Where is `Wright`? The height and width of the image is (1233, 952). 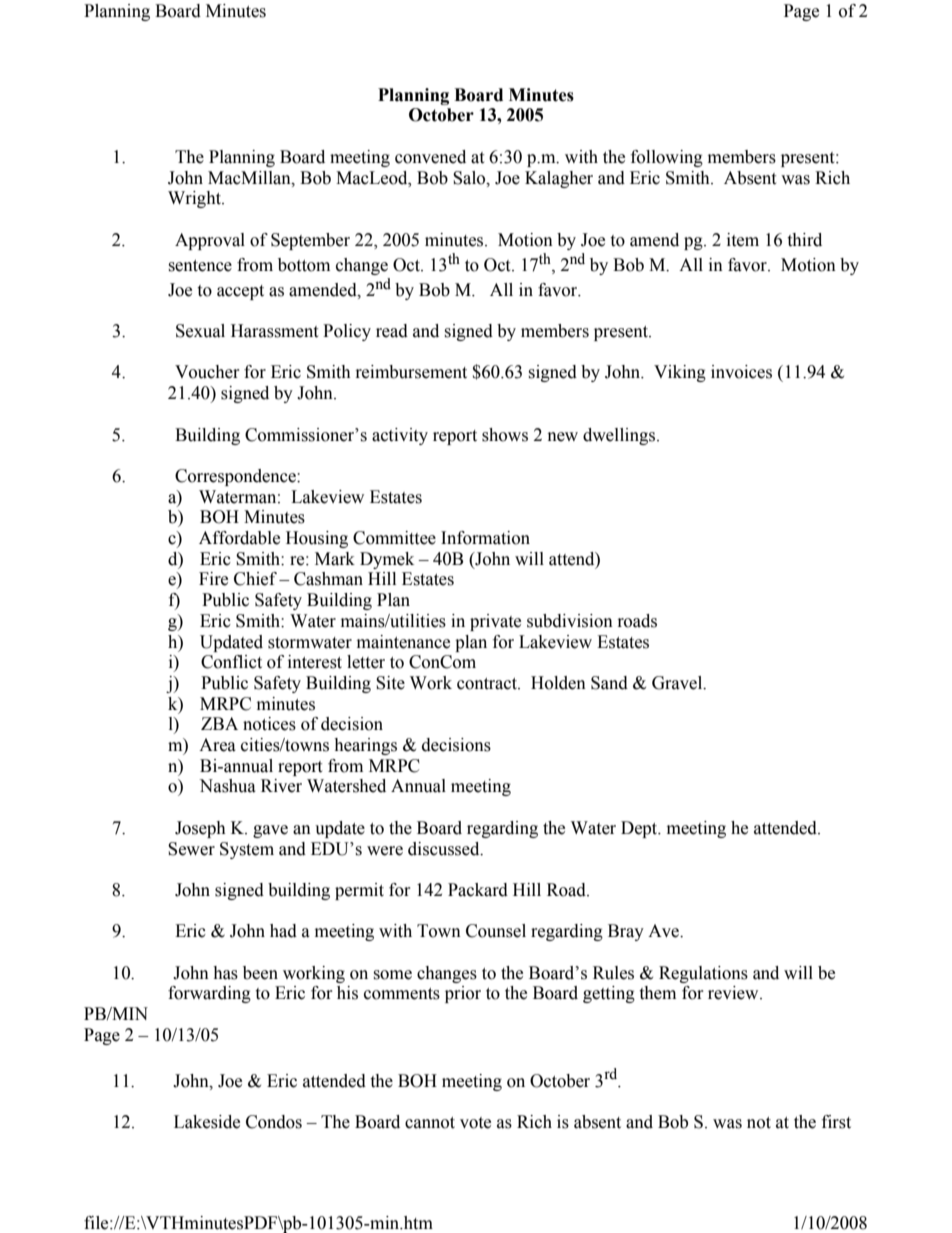 Wright is located at coordinates (195, 199).
